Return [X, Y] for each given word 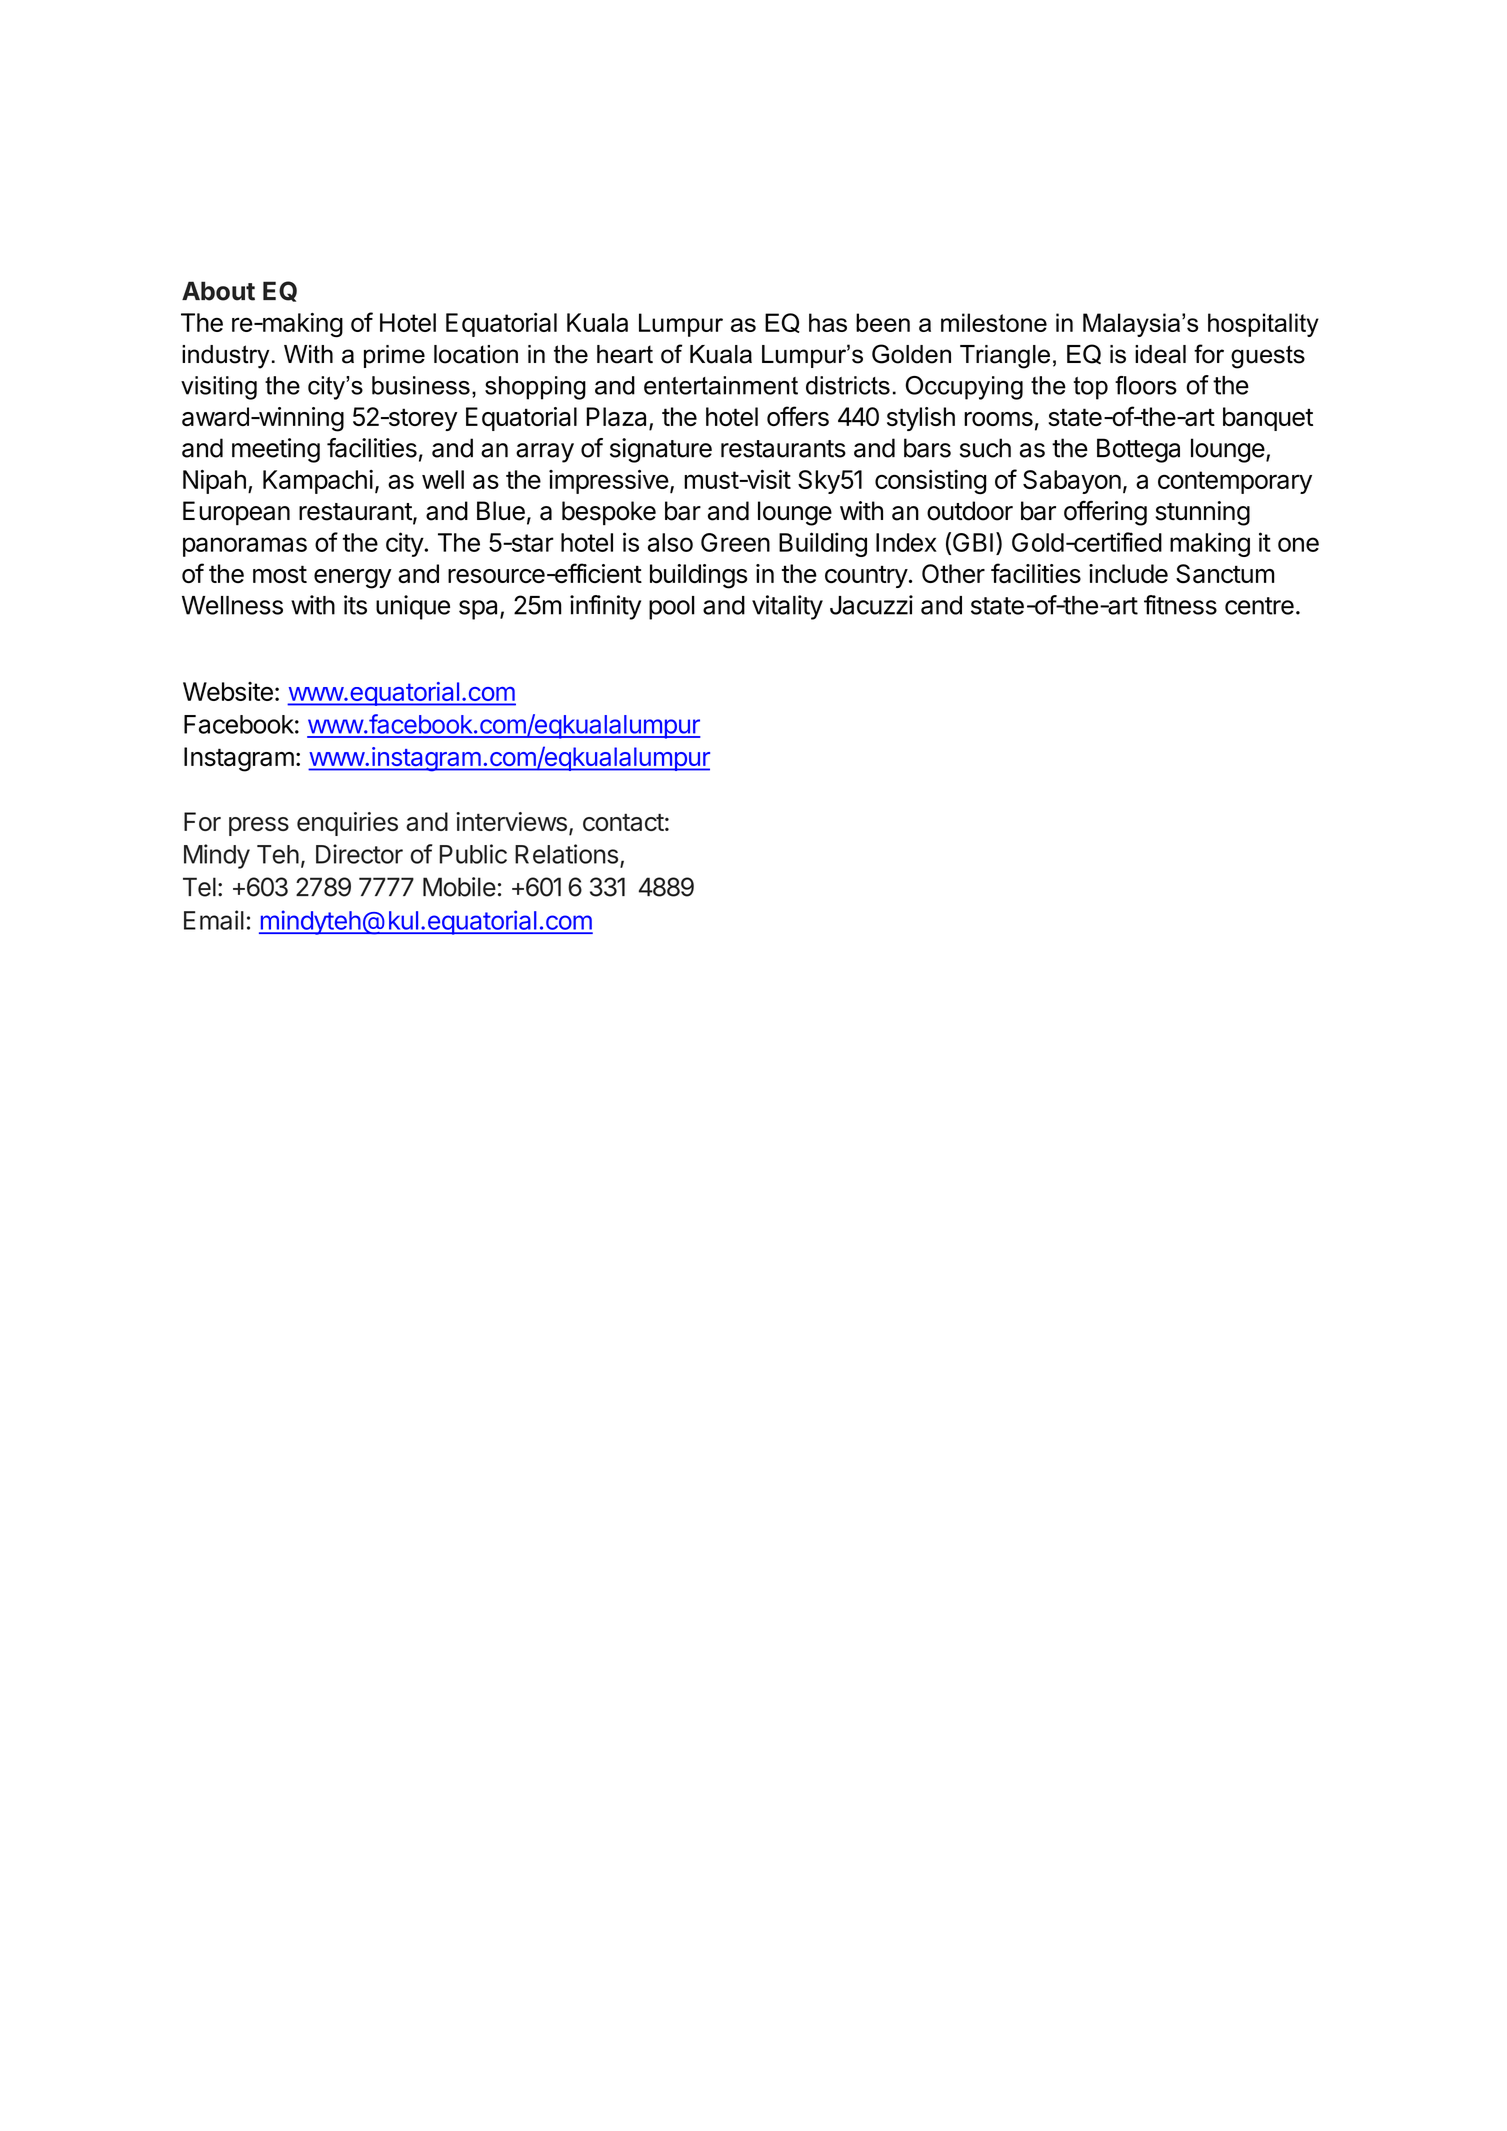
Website [228, 691]
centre [1259, 606]
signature [661, 450]
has [828, 322]
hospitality [1263, 325]
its [355, 605]
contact [623, 822]
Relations [566, 854]
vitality [787, 607]
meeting [276, 450]
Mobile [459, 887]
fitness [1180, 605]
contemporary [1235, 482]
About [218, 291]
